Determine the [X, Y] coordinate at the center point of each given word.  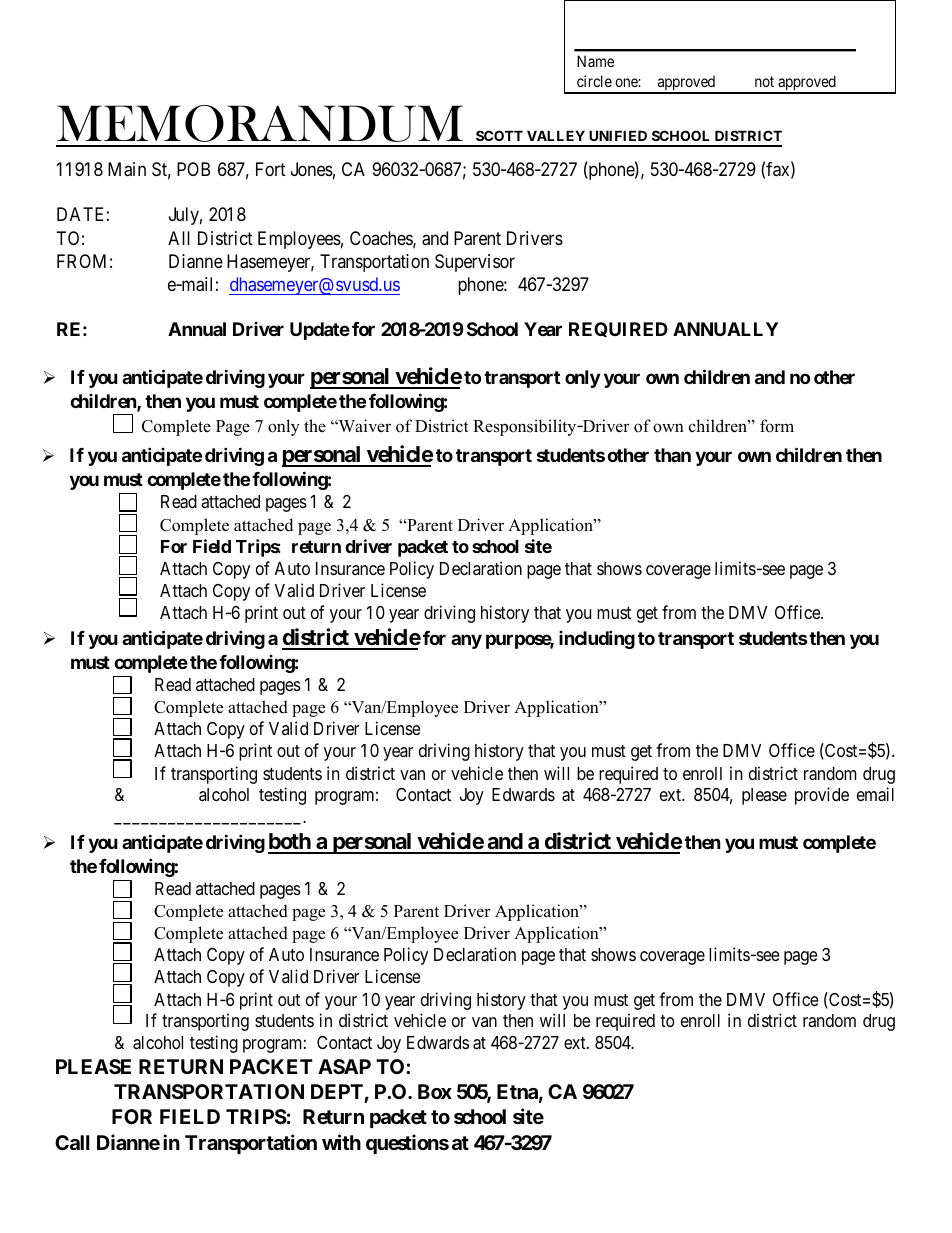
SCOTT [499, 135]
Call [72, 1142]
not [764, 81]
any [466, 641]
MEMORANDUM [260, 123]
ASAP [344, 1066]
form [777, 426]
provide [822, 796]
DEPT [337, 1091]
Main [127, 169]
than [672, 455]
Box [435, 1091]
